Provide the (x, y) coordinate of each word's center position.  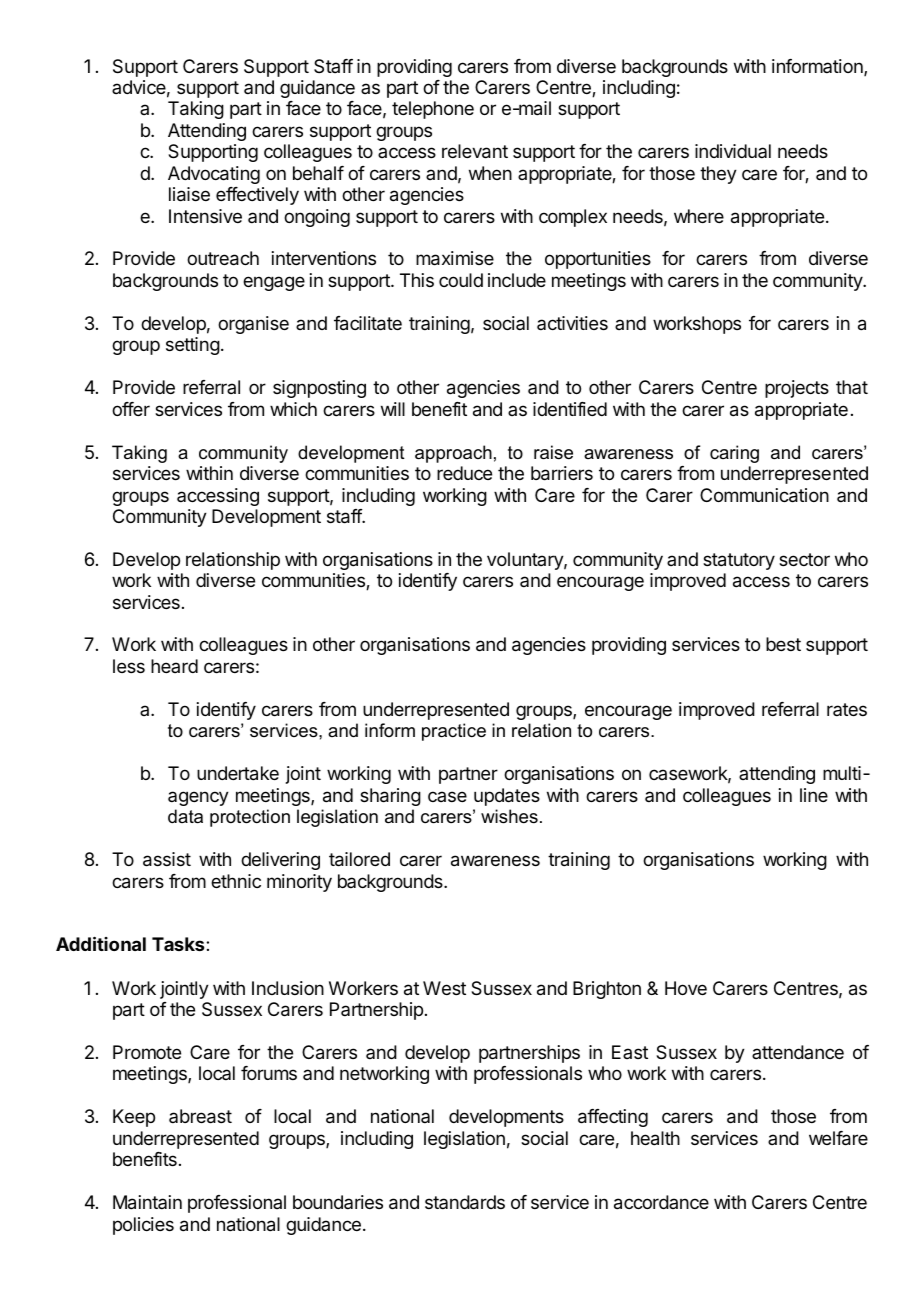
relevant (475, 151)
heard (174, 666)
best (783, 644)
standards (465, 1202)
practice (454, 732)
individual (733, 151)
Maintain (147, 1202)
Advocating (214, 175)
